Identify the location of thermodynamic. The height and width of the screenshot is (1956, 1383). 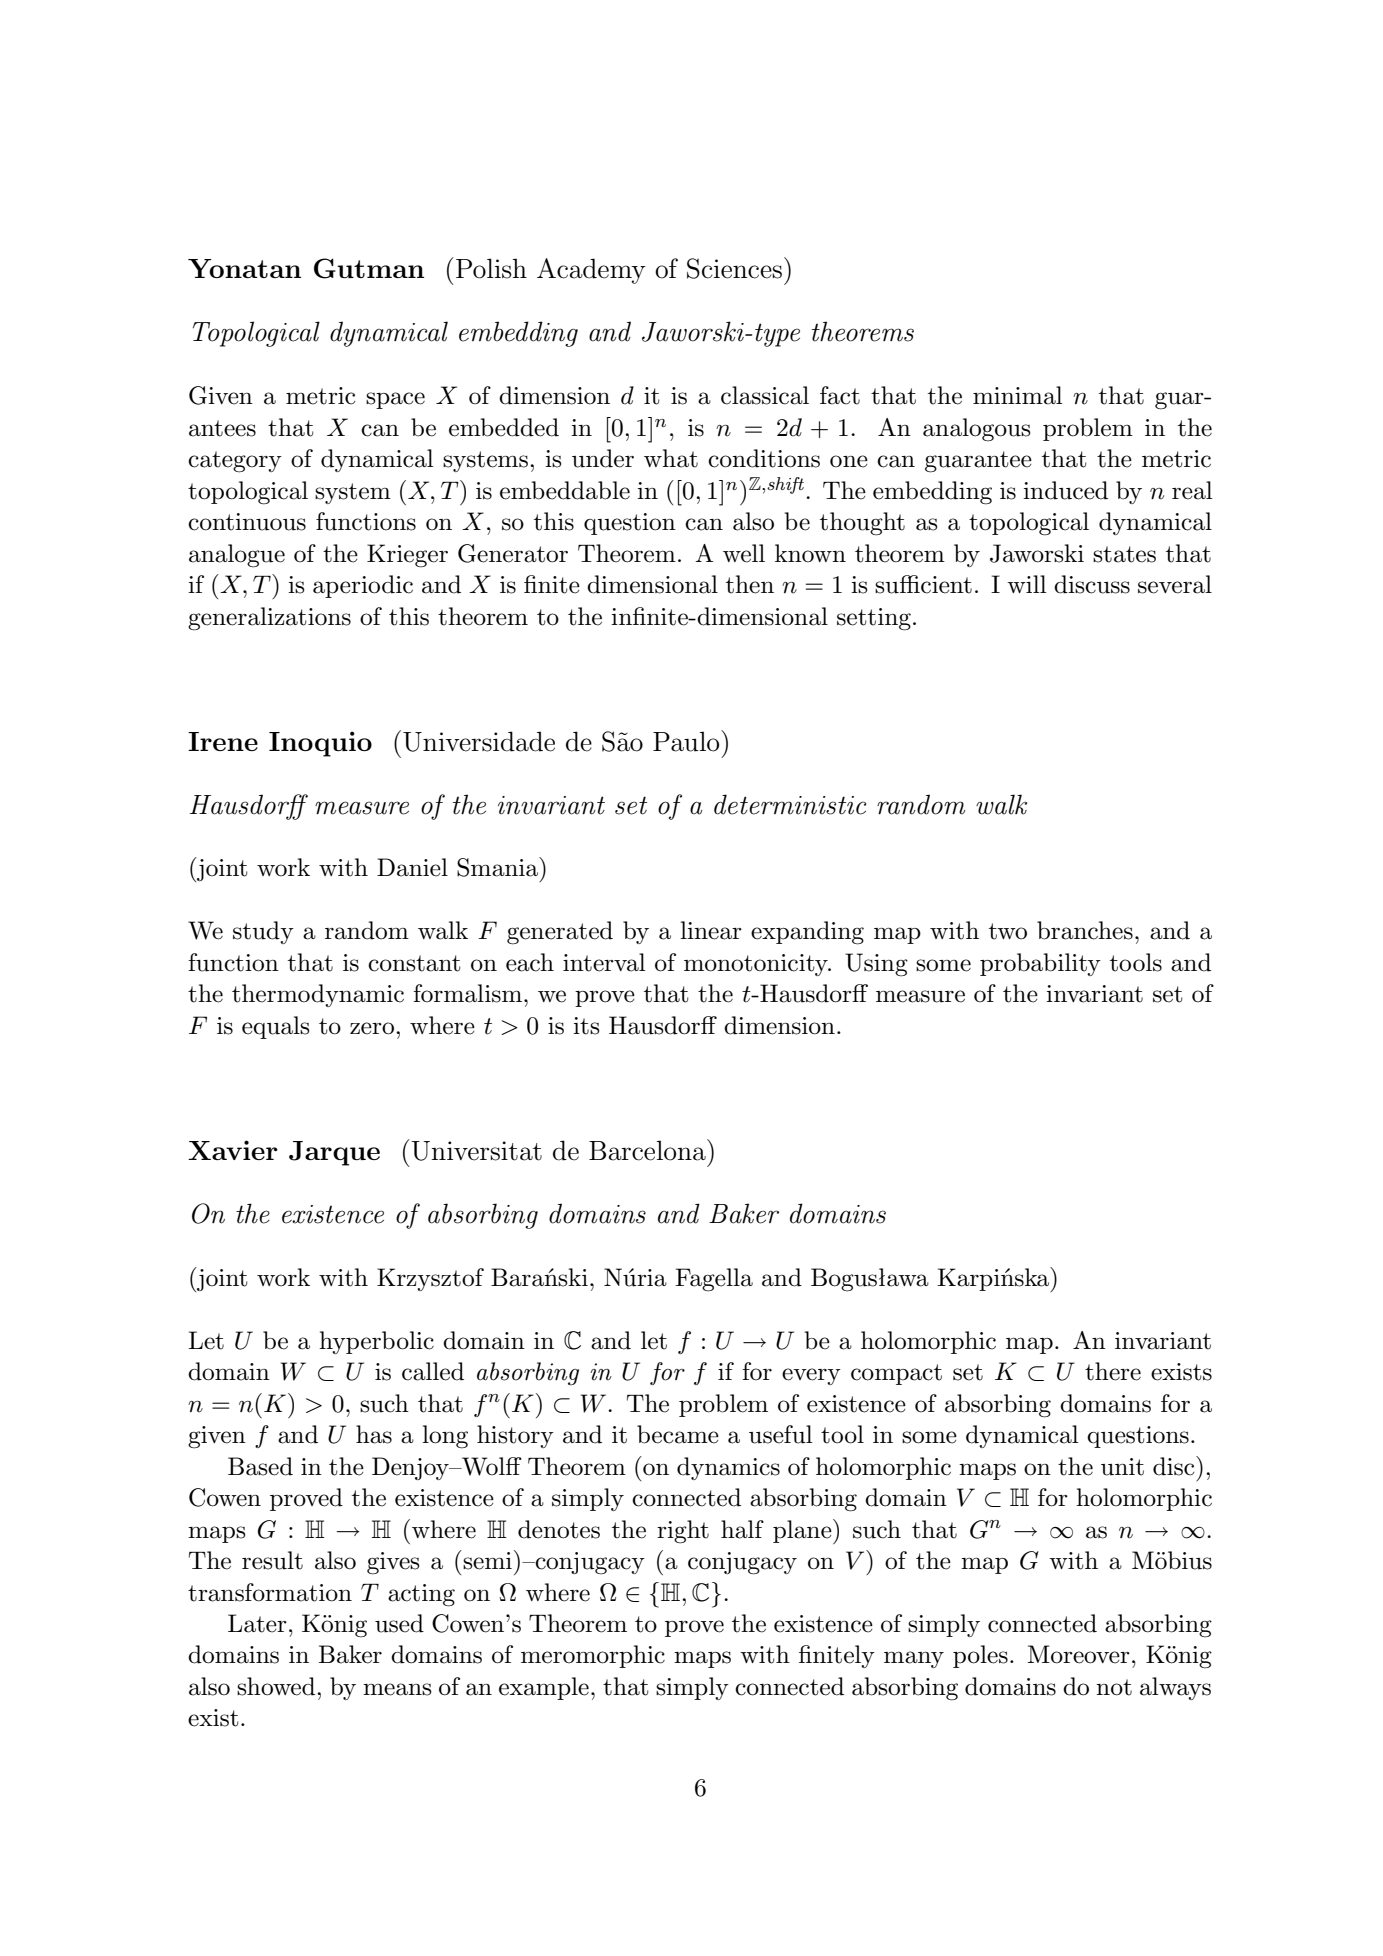
(318, 995).
